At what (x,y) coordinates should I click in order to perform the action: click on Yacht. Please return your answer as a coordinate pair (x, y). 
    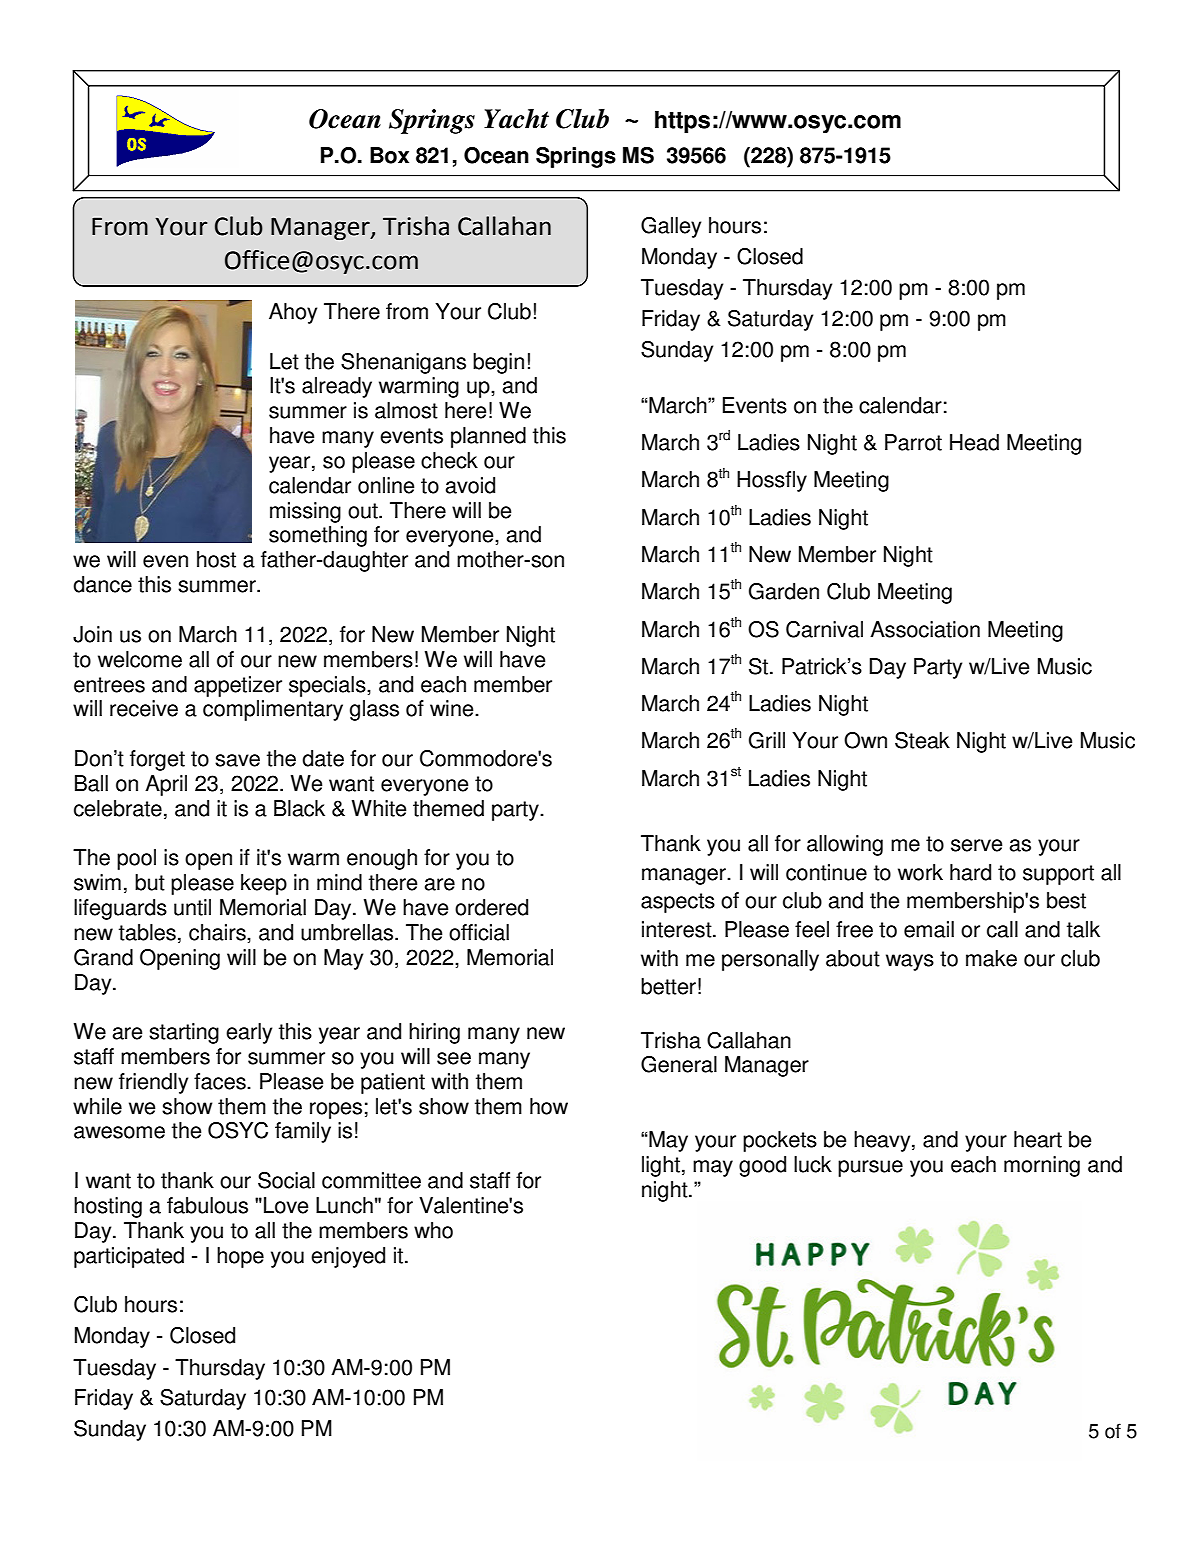
    Looking at the image, I should click on (516, 119).
